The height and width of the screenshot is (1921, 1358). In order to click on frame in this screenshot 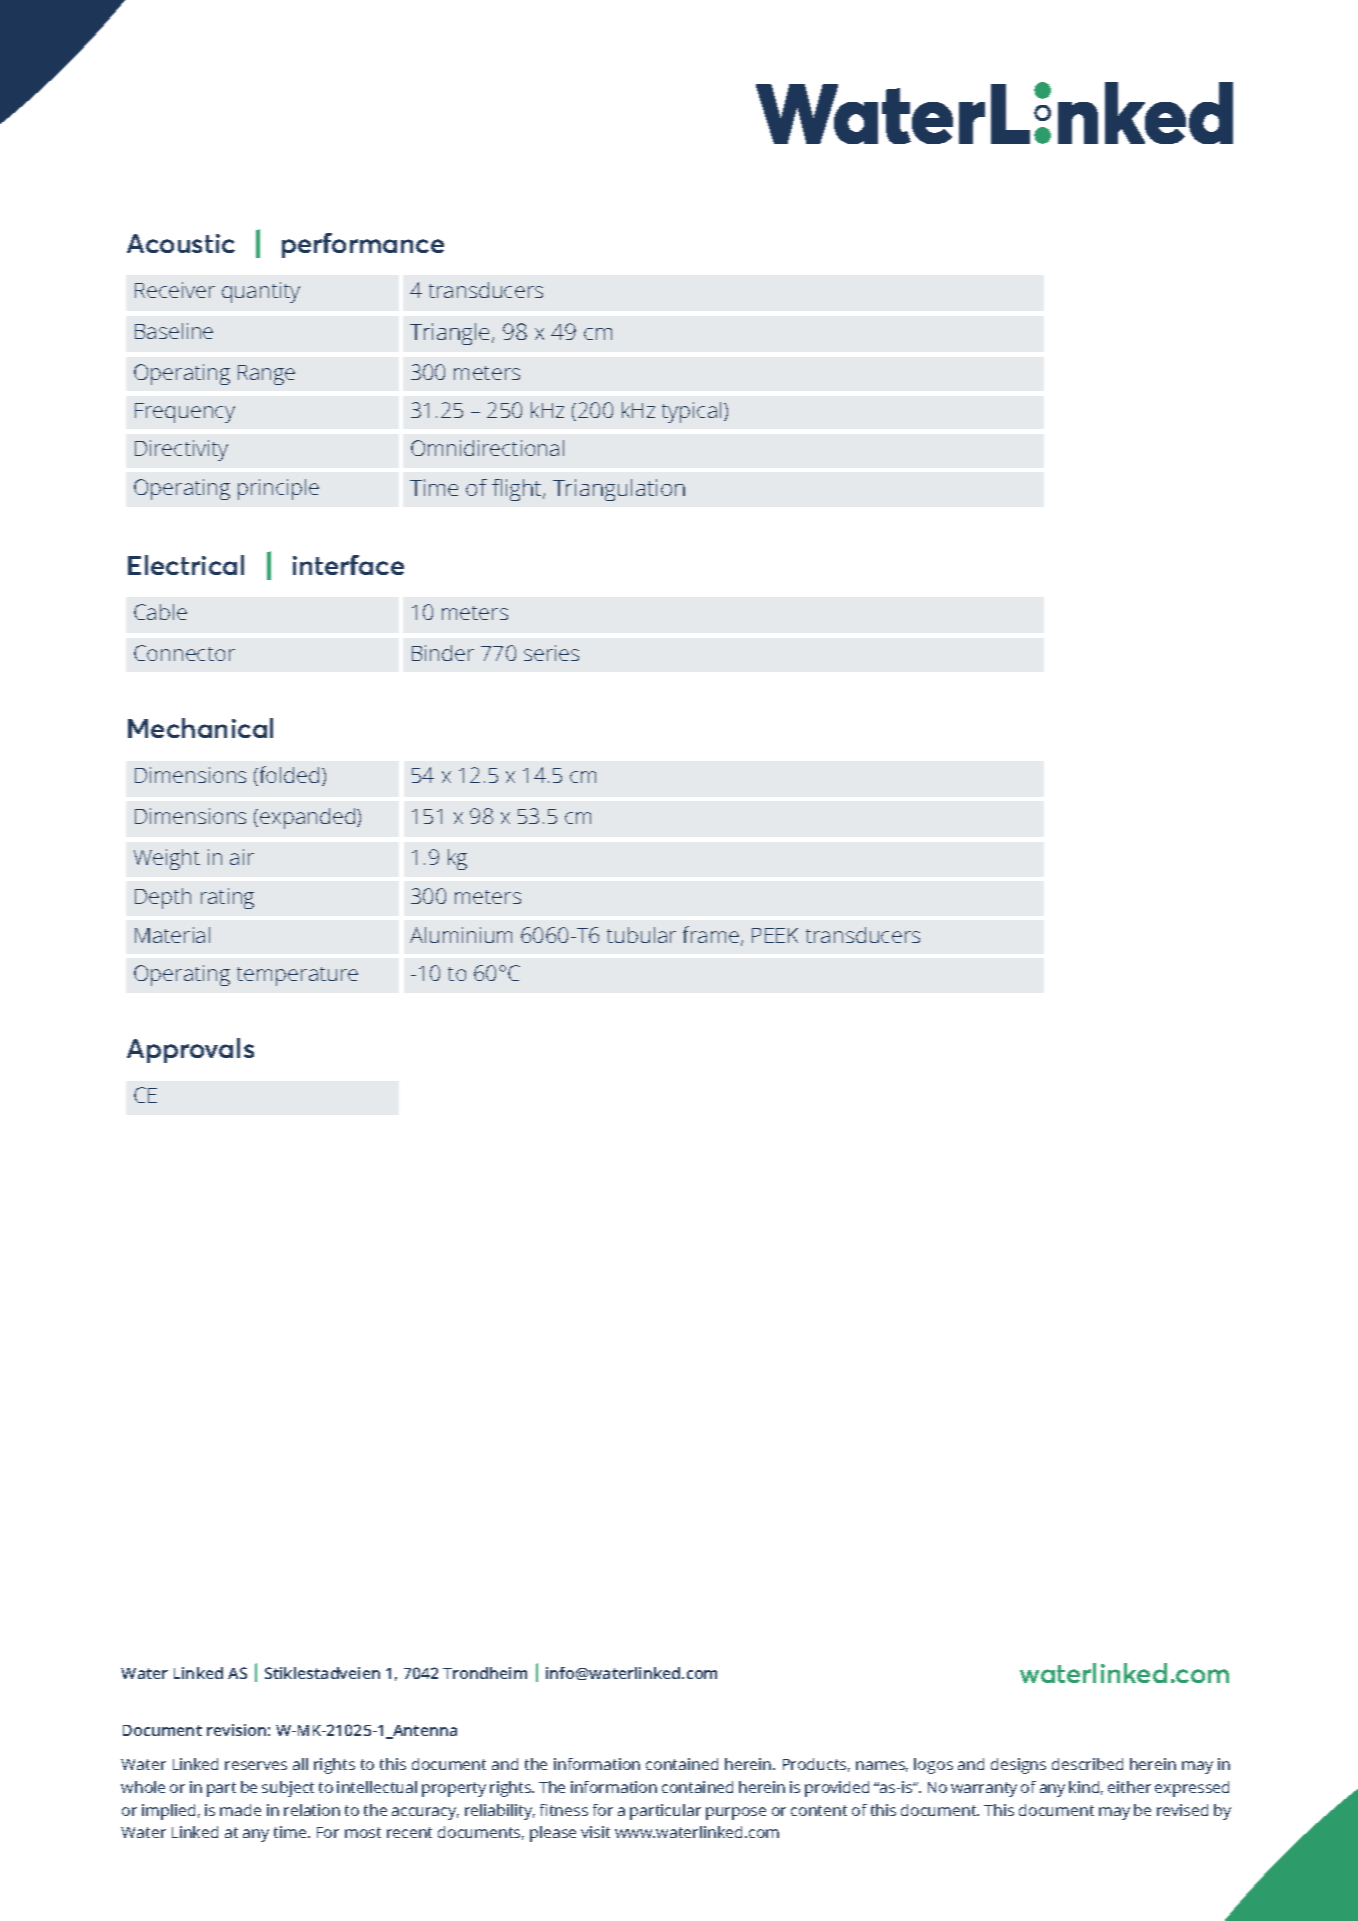, I will do `click(711, 934)`.
